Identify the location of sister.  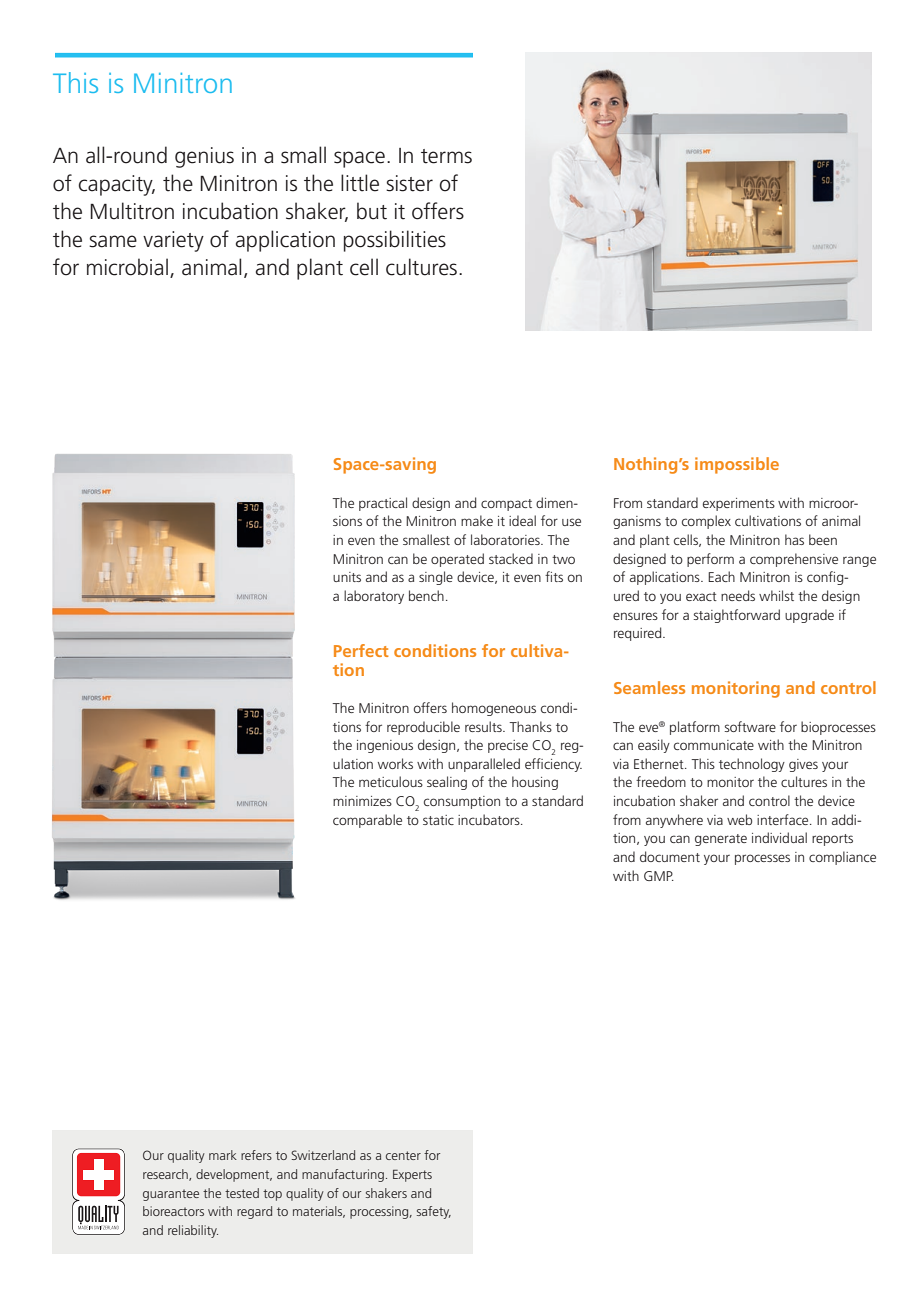
(409, 183).
